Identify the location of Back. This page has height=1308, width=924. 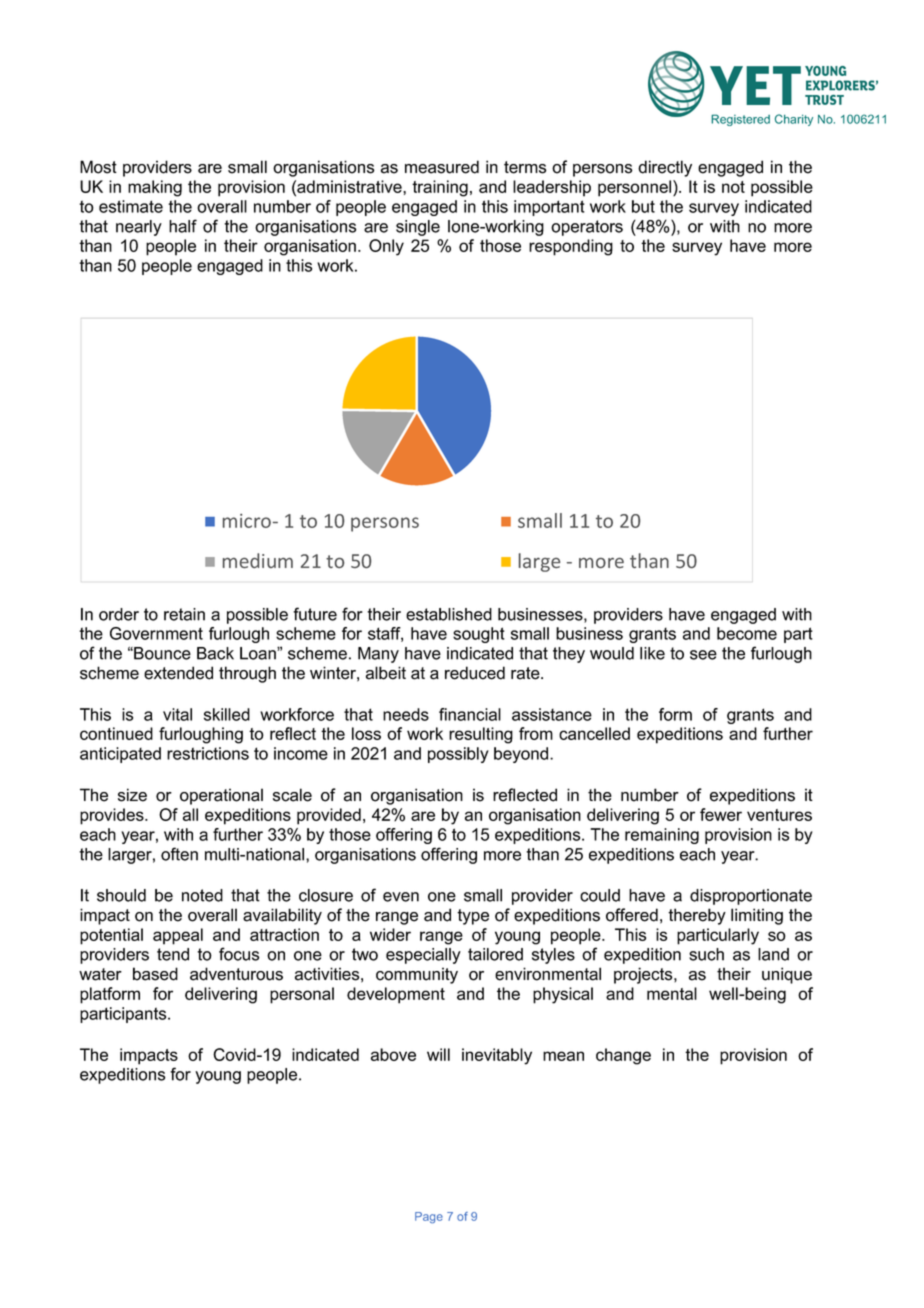
(215, 653).
